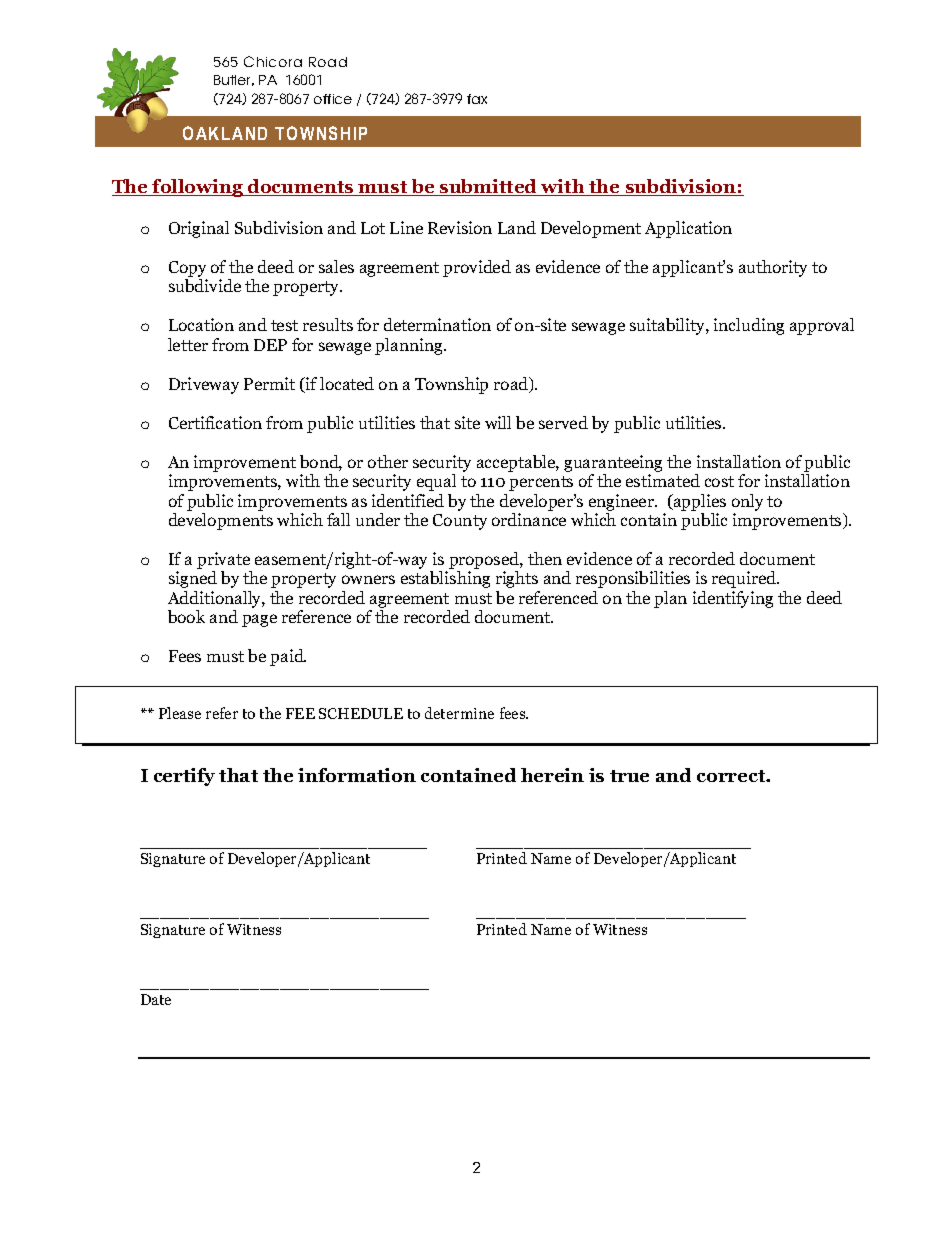 The height and width of the image is (1233, 952). What do you see at coordinates (459, 713) in the image?
I see `determine` at bounding box center [459, 713].
